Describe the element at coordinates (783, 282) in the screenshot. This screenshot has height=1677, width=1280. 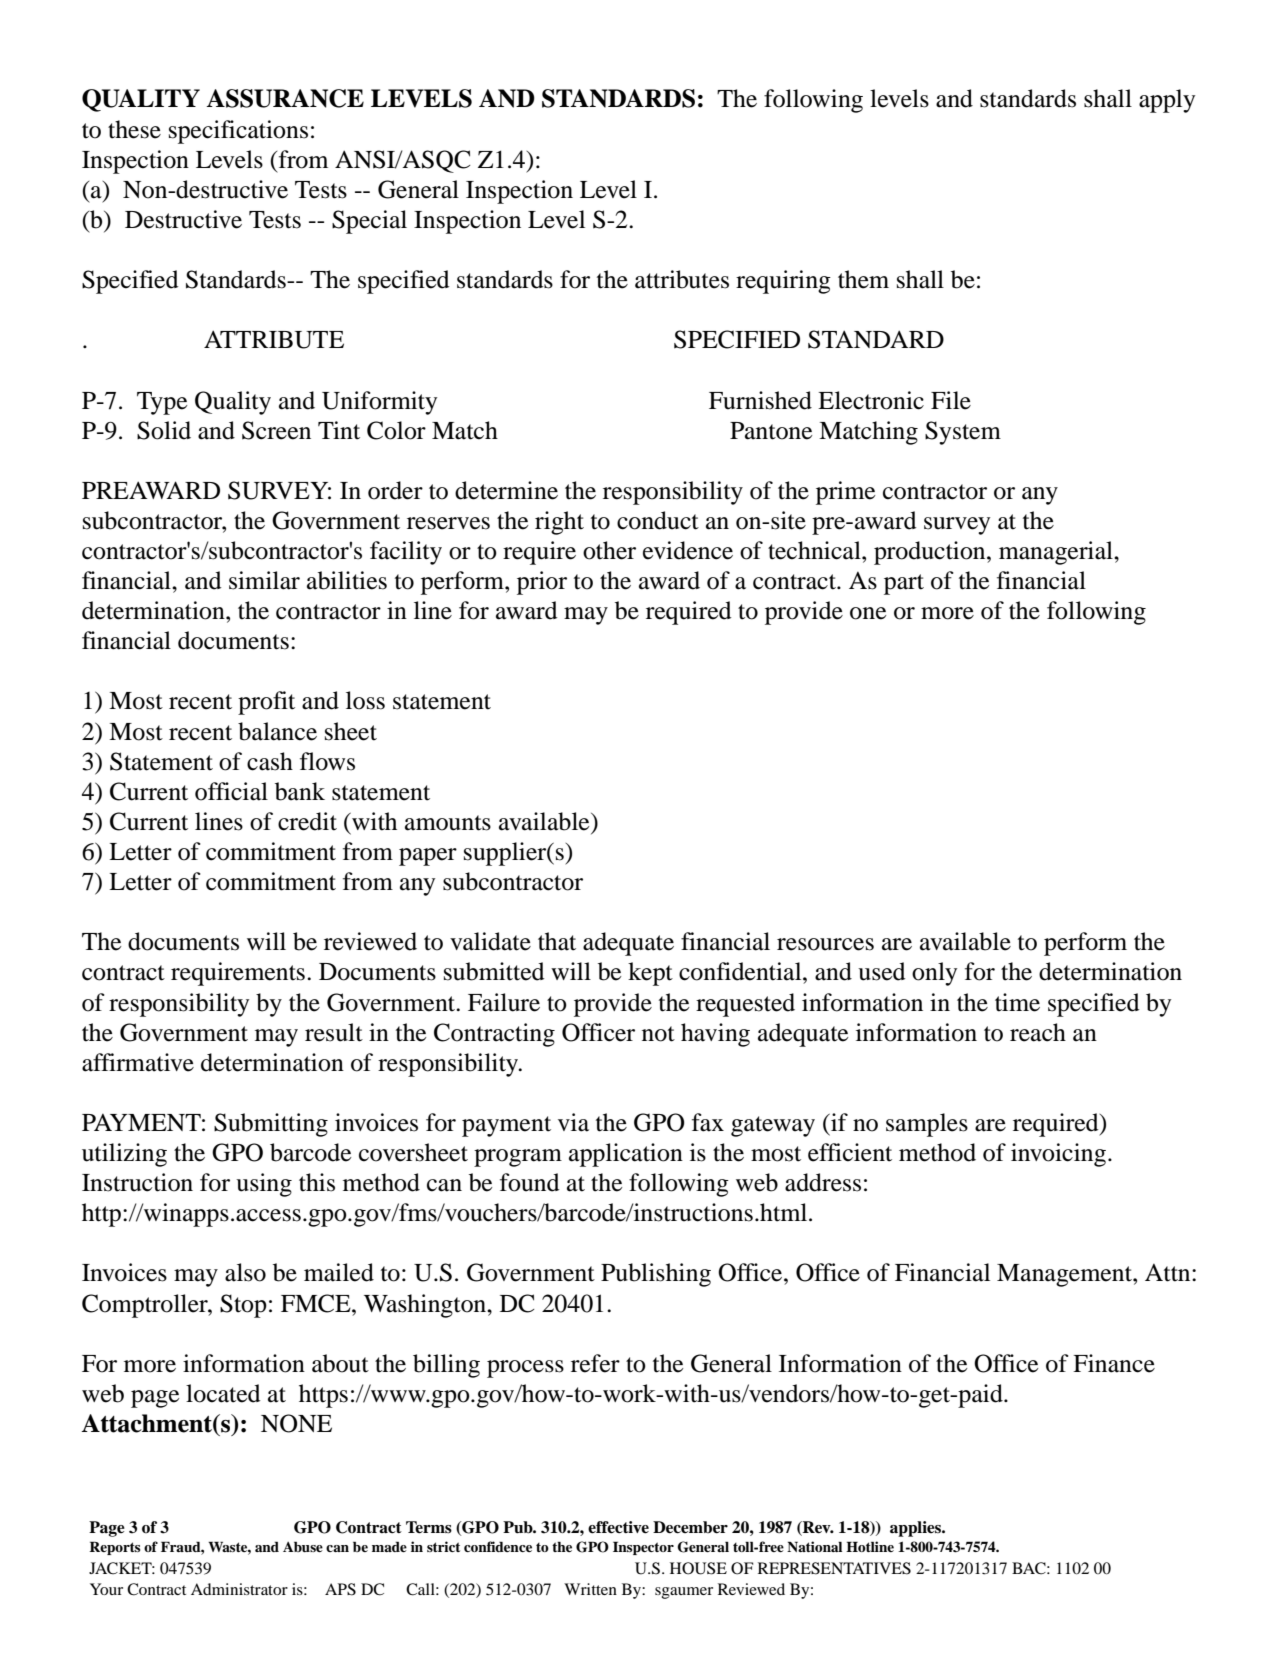
I see `requiring` at that location.
